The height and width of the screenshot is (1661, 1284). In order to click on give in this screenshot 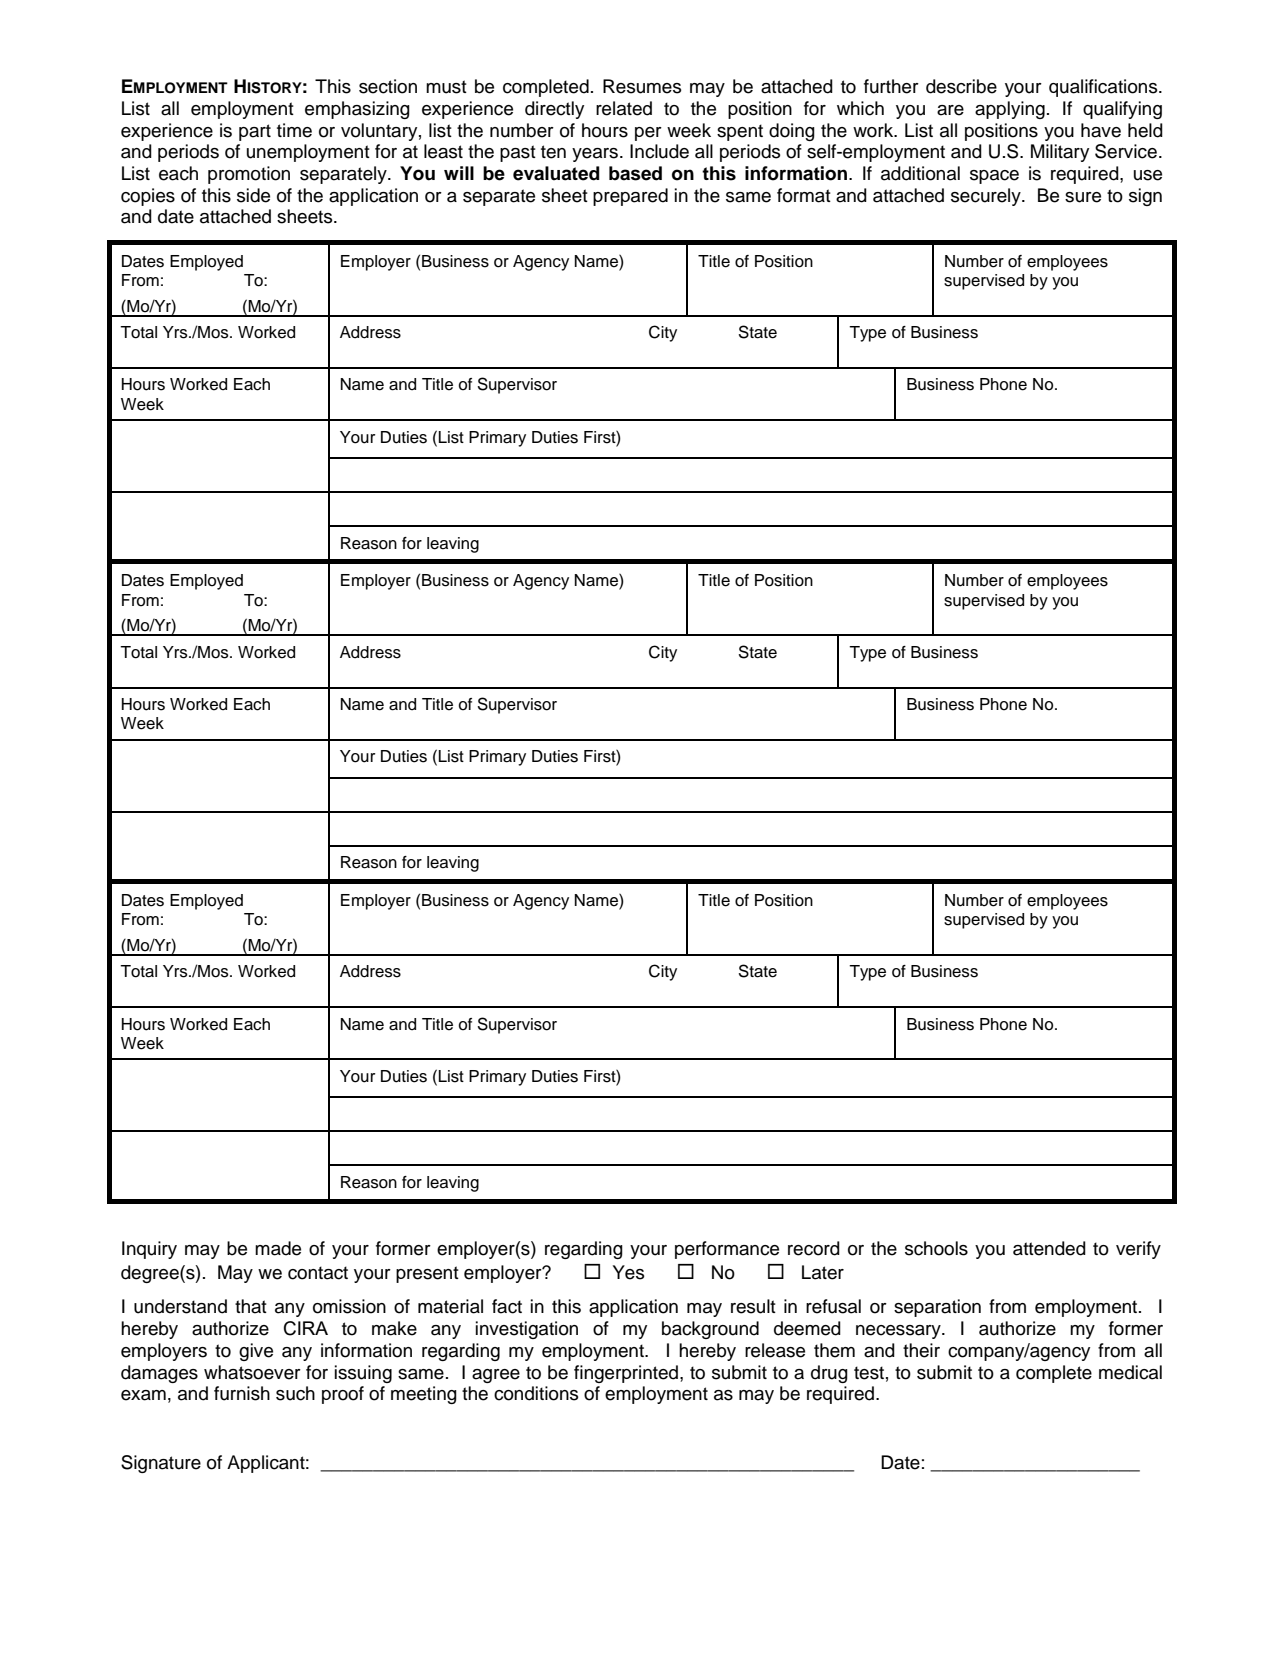, I will do `click(256, 1352)`.
